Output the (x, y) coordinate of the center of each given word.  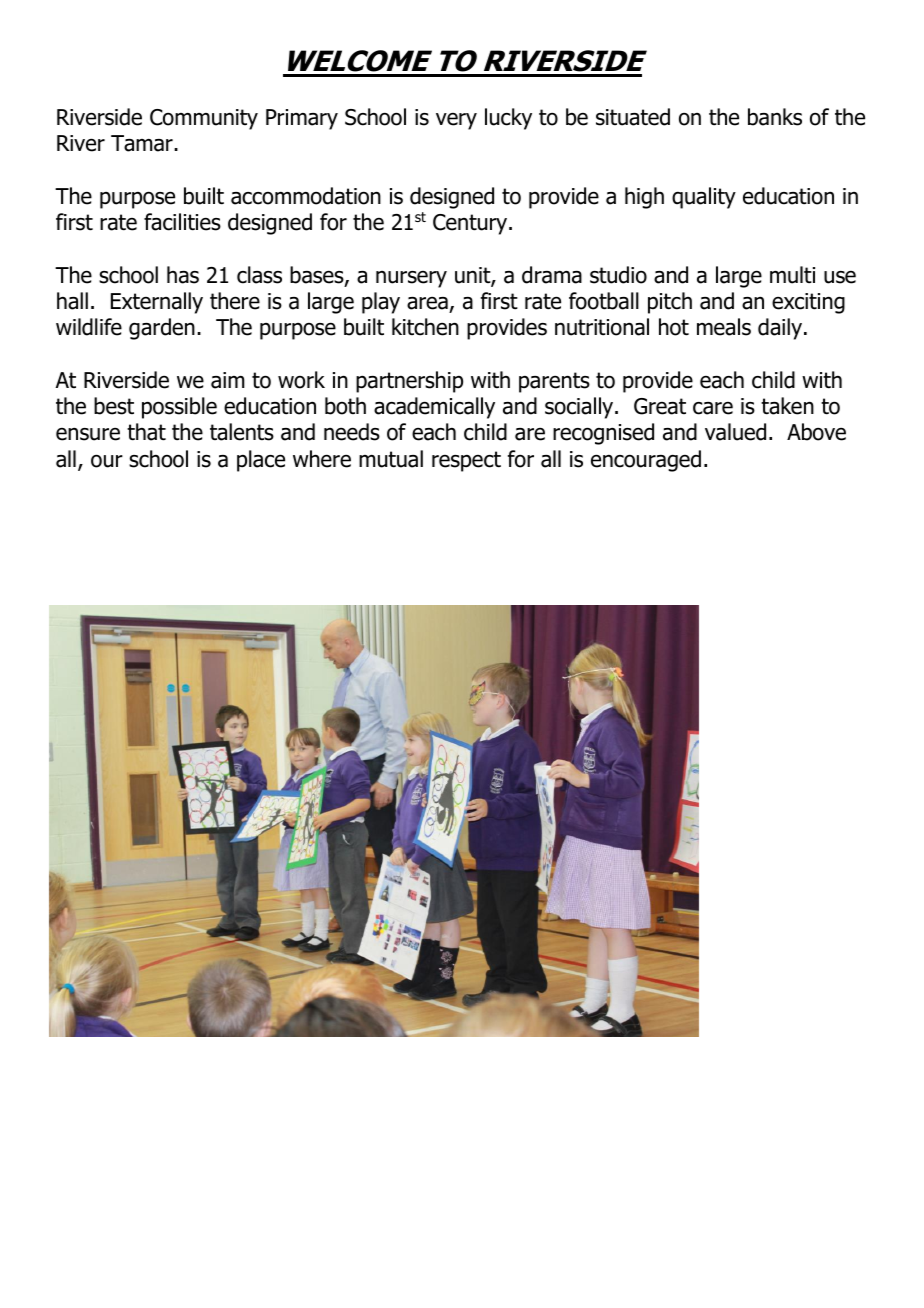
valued (735, 432)
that (146, 432)
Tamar (143, 143)
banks (775, 117)
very (456, 121)
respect (466, 461)
